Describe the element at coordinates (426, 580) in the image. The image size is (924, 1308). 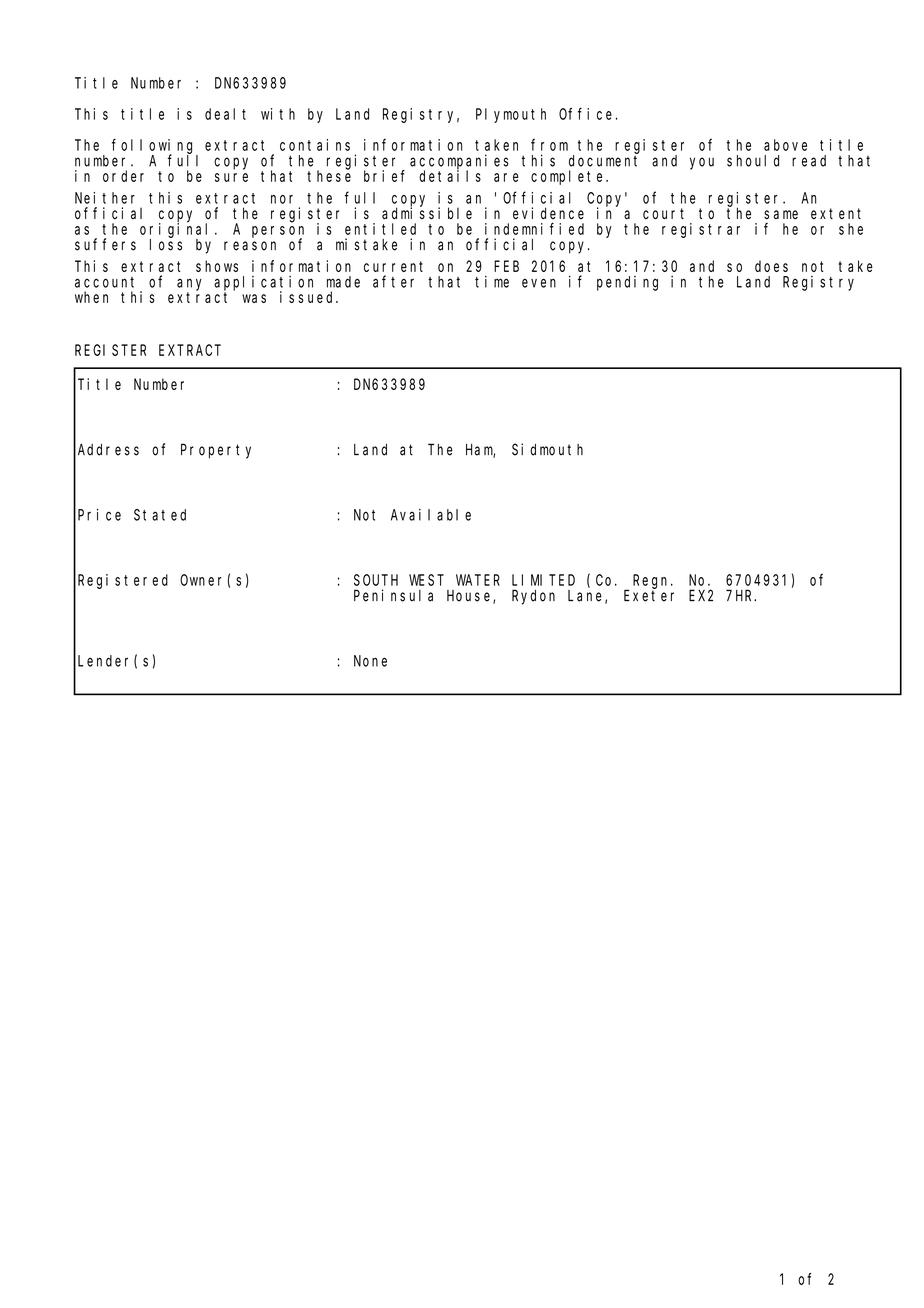
I see `WEST` at that location.
